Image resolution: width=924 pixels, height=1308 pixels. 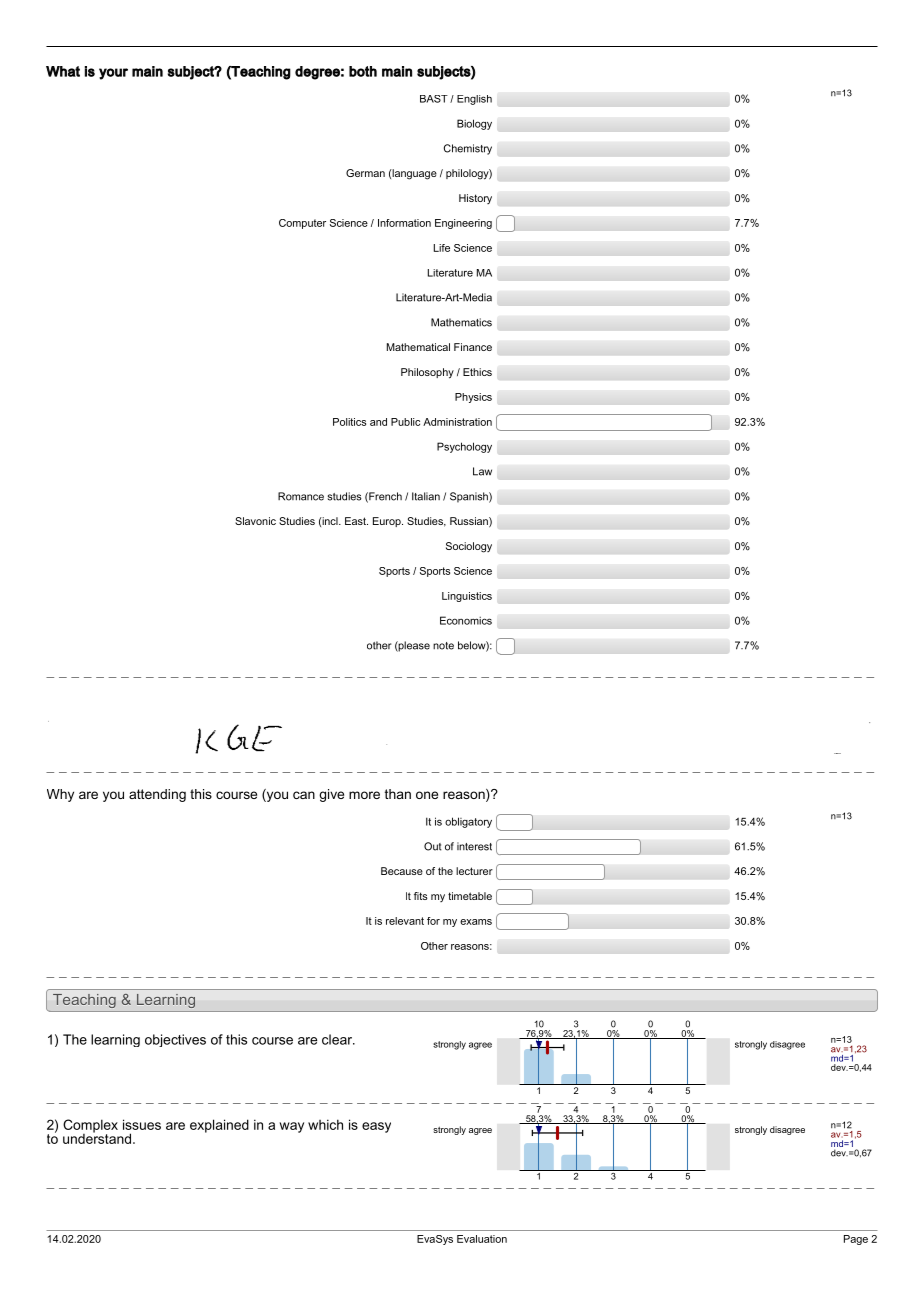 What do you see at coordinates (113, 74) in the page?
I see `your` at bounding box center [113, 74].
